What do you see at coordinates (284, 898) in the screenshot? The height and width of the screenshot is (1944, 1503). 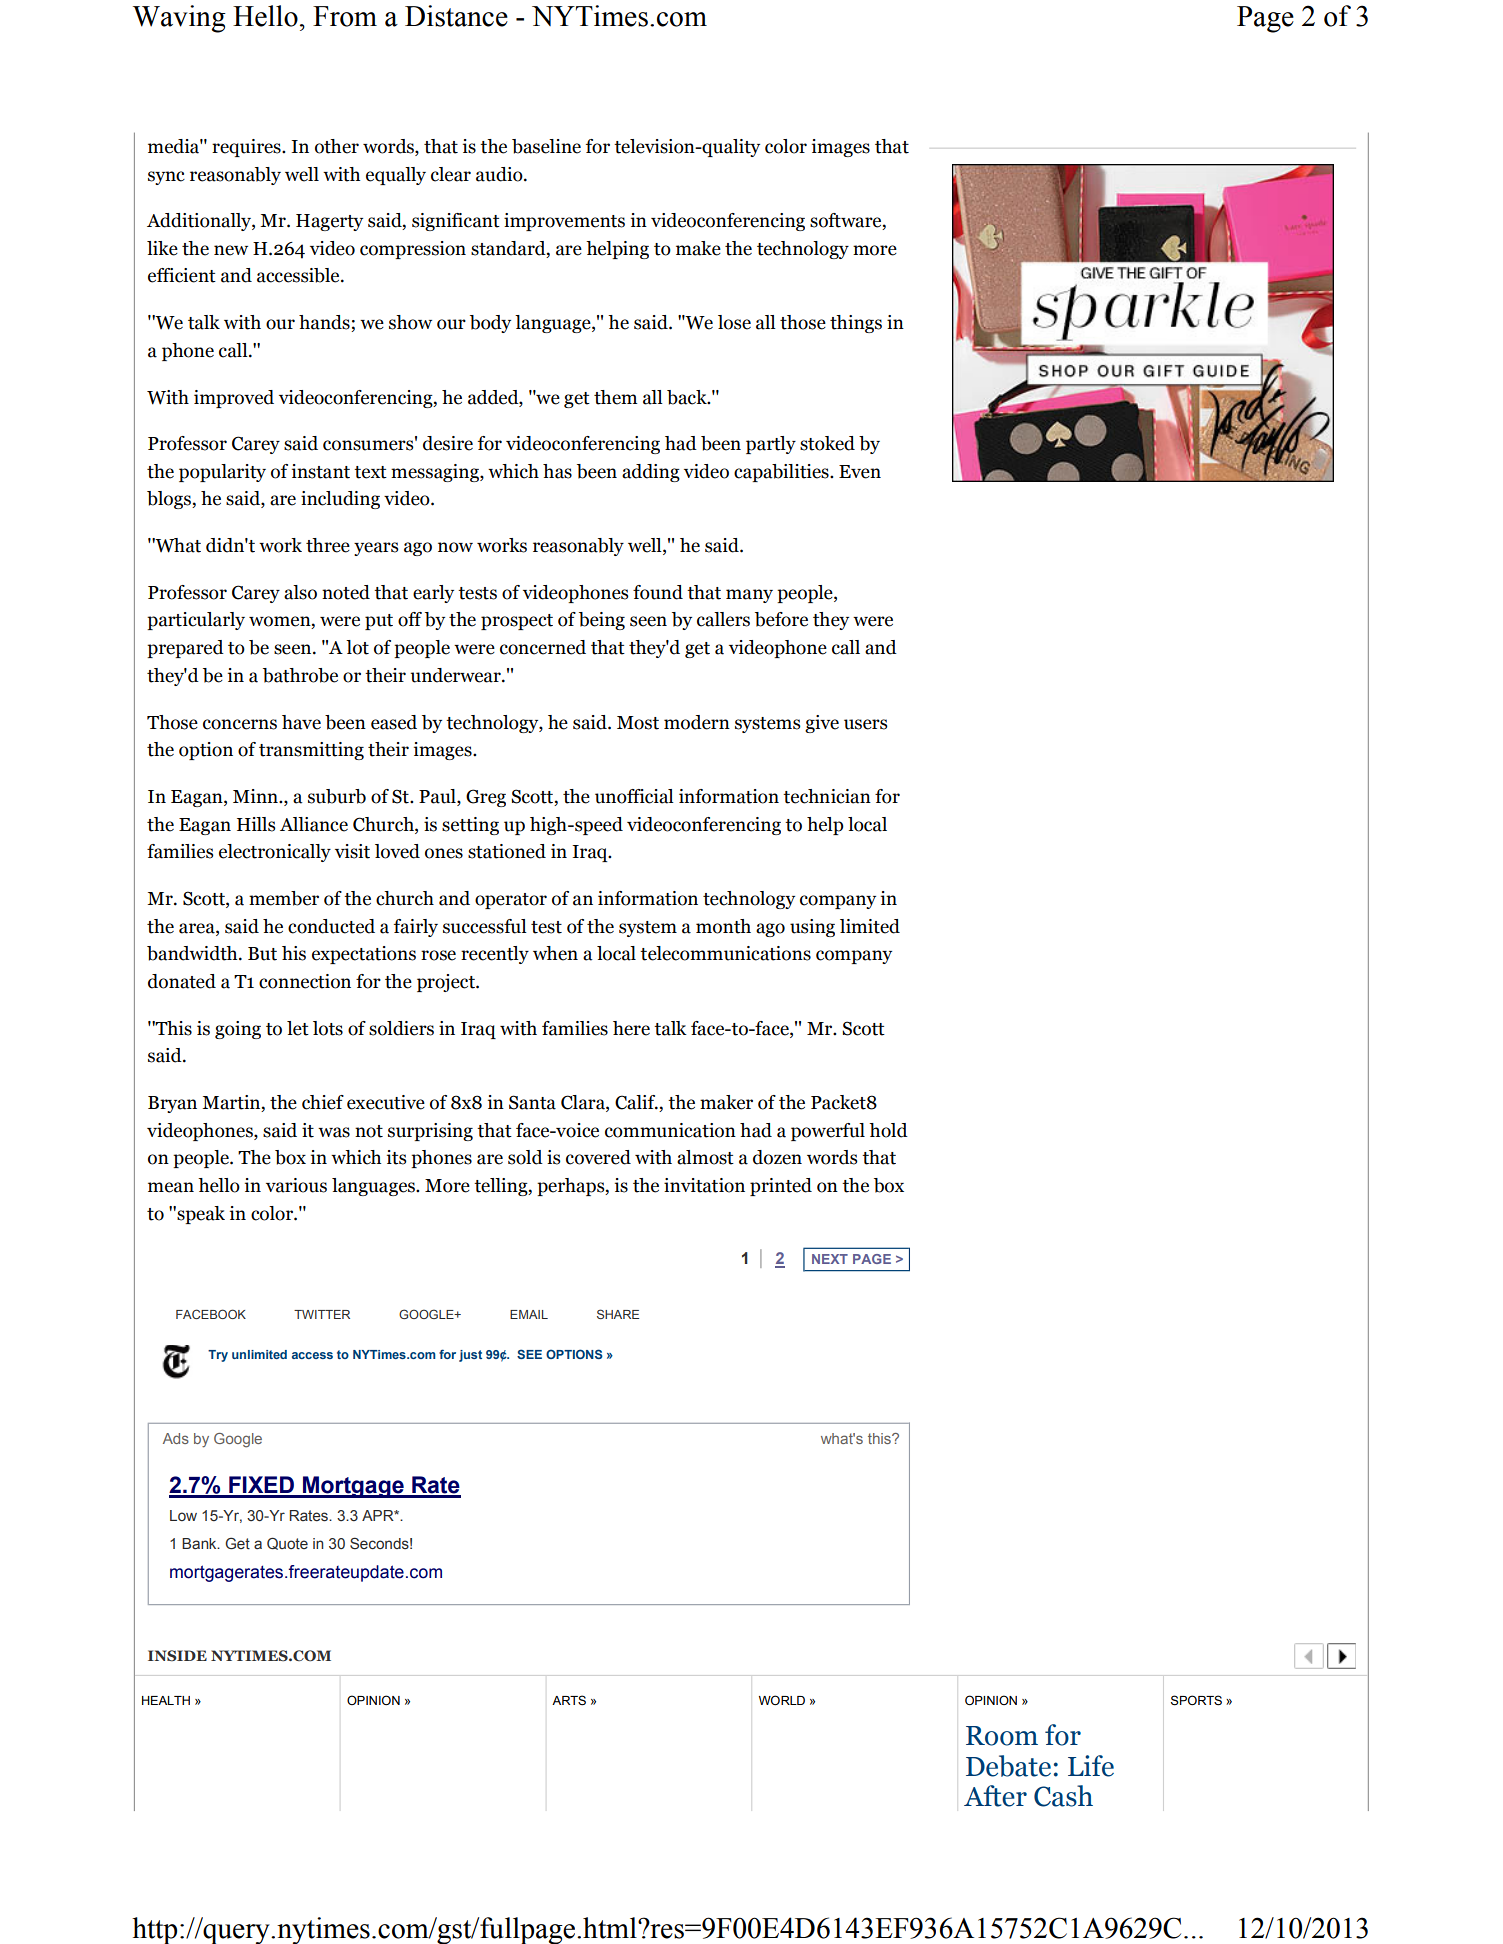 I see `member` at bounding box center [284, 898].
